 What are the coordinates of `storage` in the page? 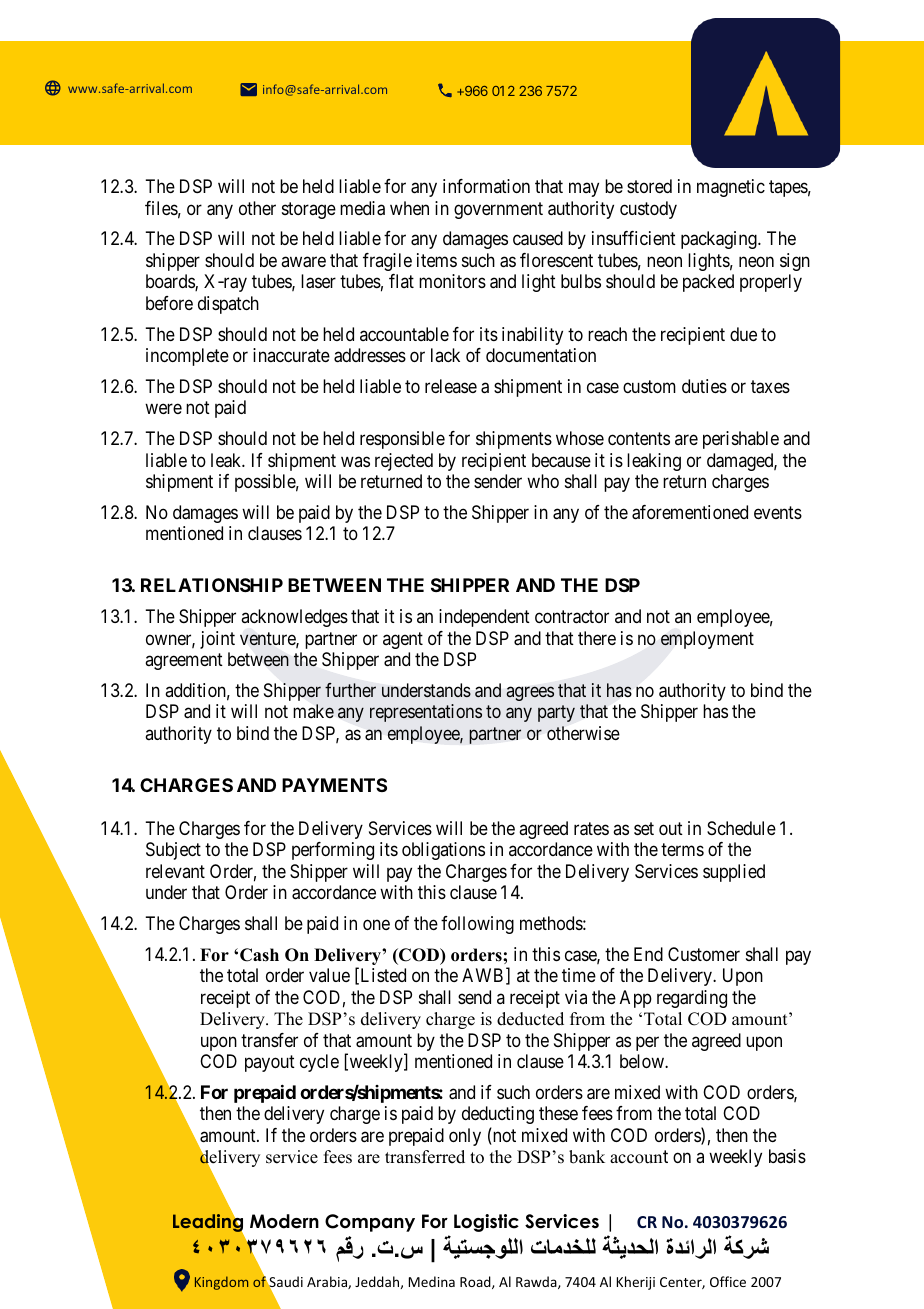 It's located at (309, 210).
